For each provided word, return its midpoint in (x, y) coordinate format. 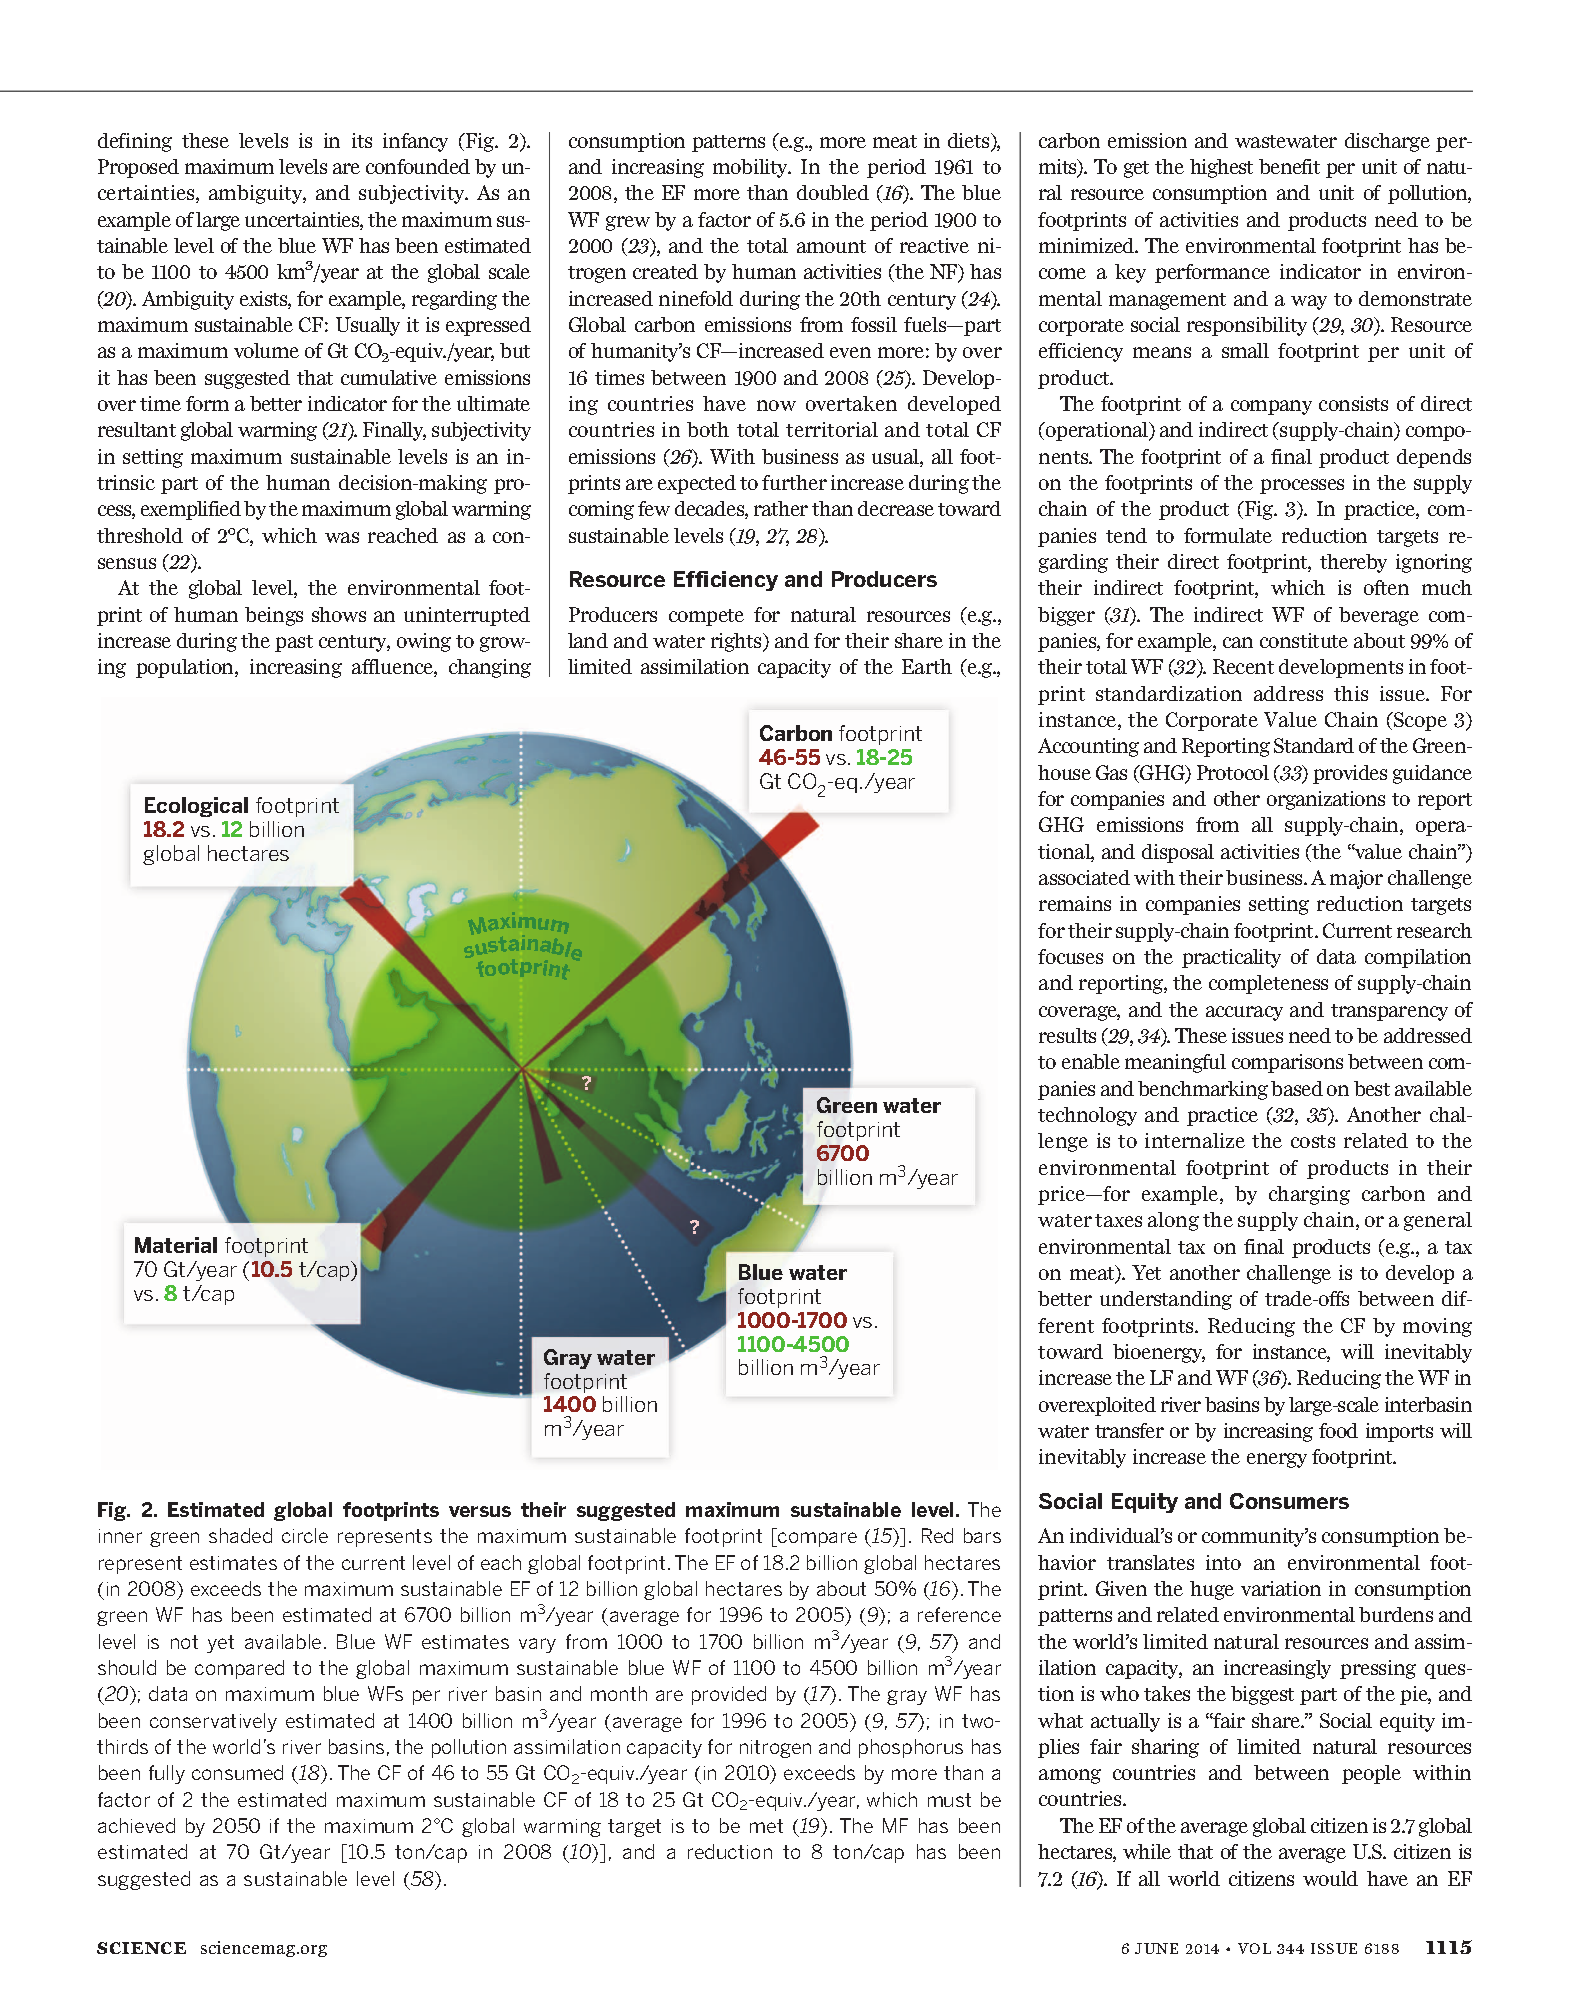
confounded (418, 166)
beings (274, 616)
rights (737, 642)
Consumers (1289, 1501)
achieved (136, 1825)
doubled (833, 192)
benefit (1289, 166)
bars (982, 1535)
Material (176, 1245)
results (1067, 1035)
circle (305, 1535)
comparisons (1287, 1063)
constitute (1304, 640)
